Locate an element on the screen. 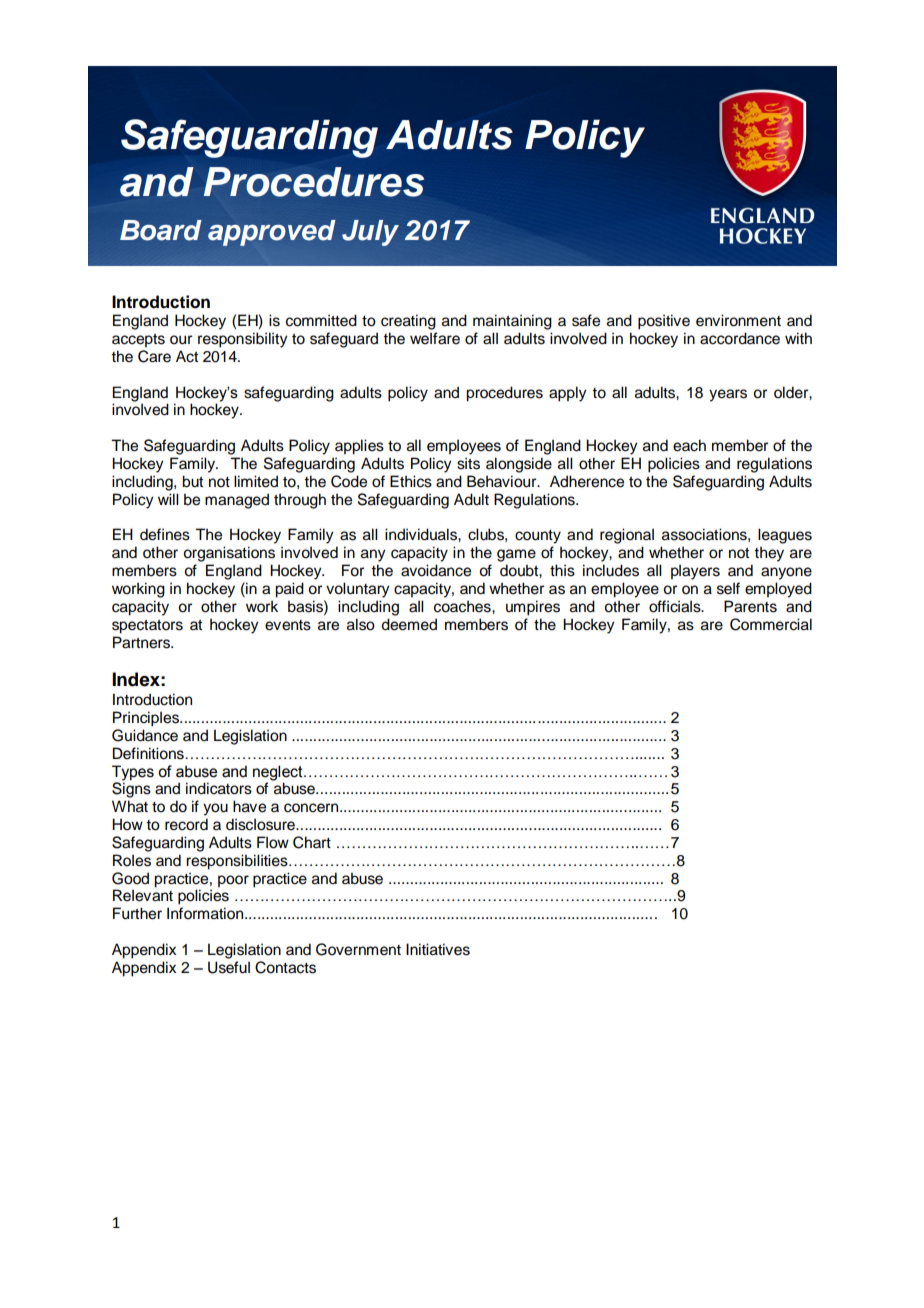  environment is located at coordinates (738, 320).
